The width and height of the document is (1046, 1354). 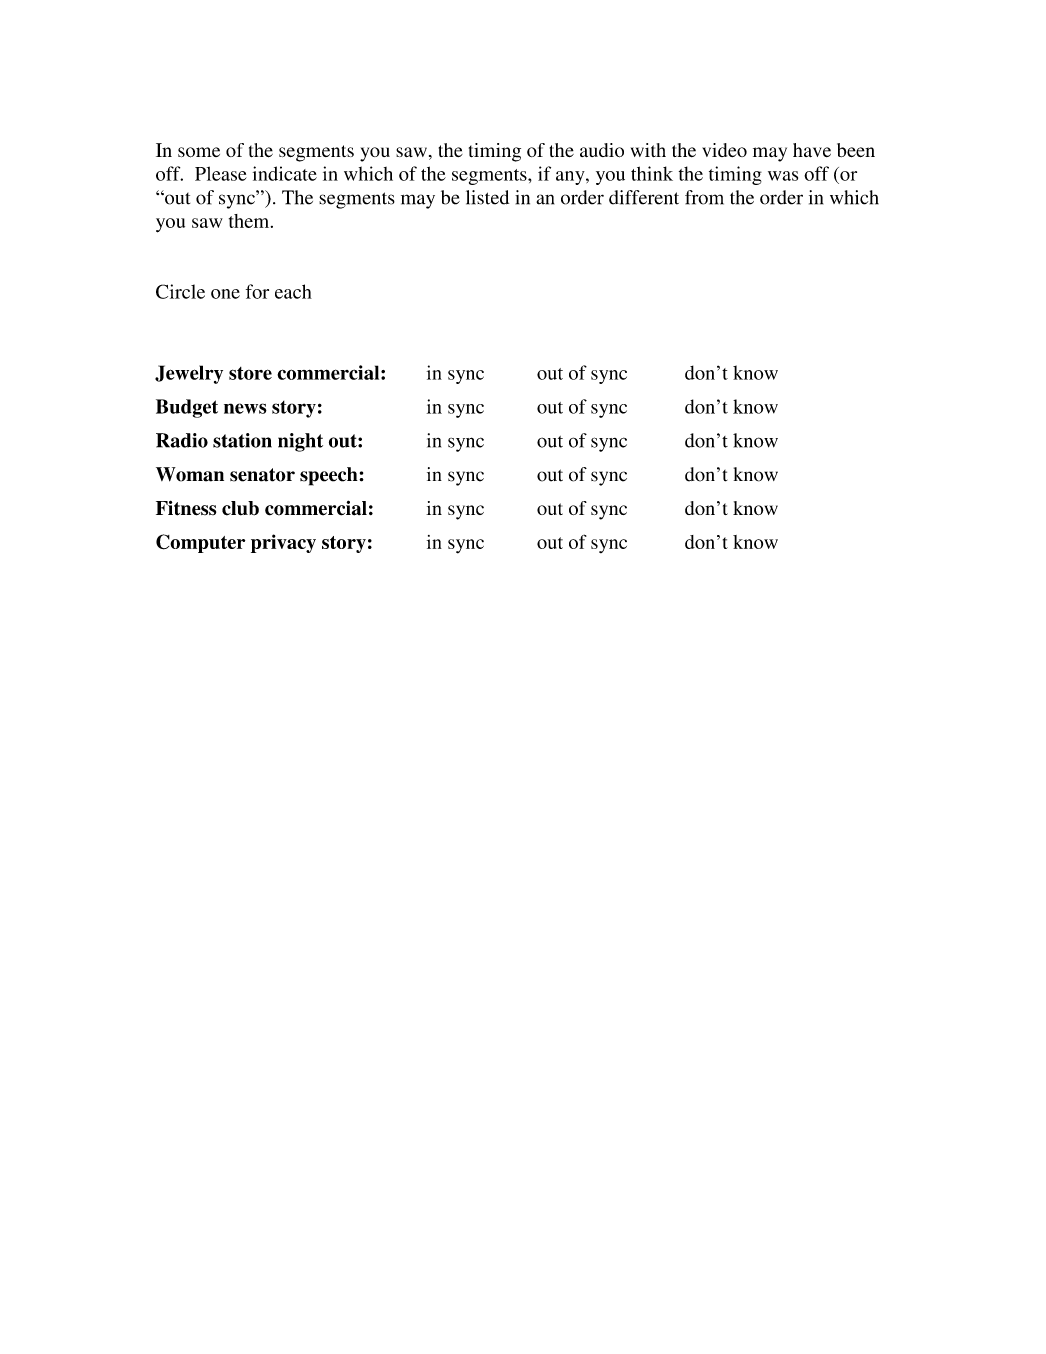 I want to click on each, so click(x=293, y=291).
